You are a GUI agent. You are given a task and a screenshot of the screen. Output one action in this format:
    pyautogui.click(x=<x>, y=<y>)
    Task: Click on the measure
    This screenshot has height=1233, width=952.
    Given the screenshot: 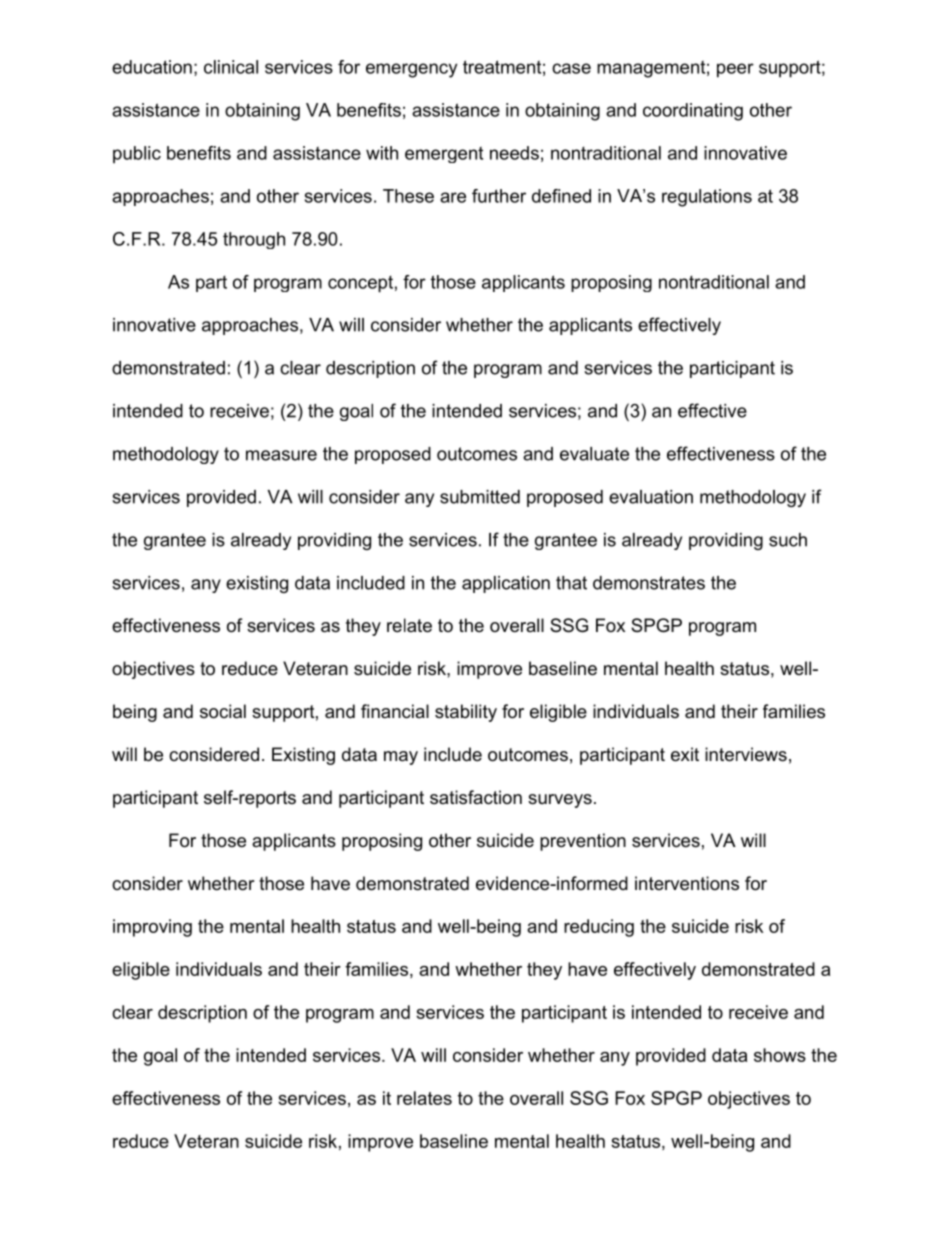 What is the action you would take?
    pyautogui.click(x=281, y=455)
